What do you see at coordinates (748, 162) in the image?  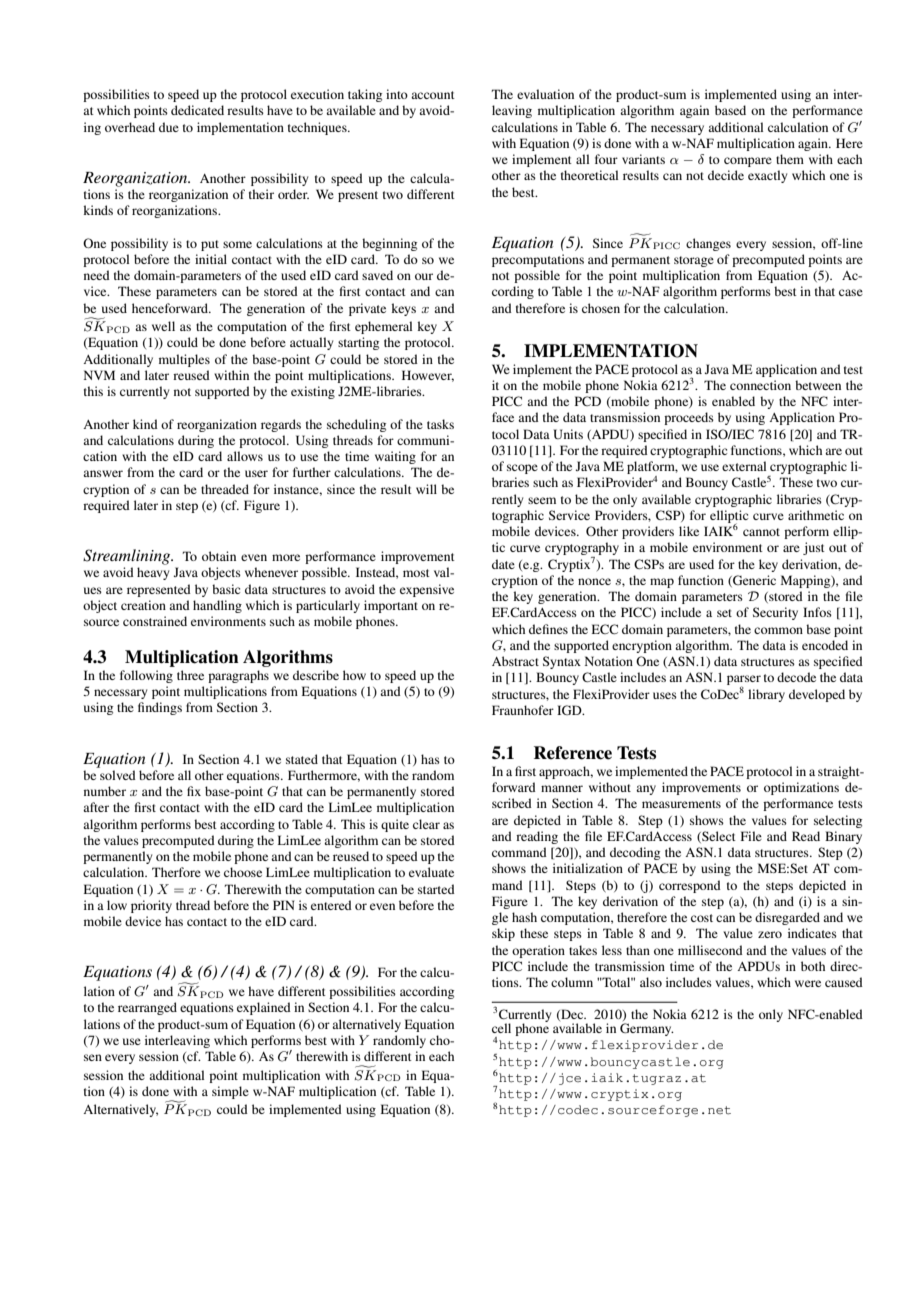 I see `compare` at bounding box center [748, 162].
